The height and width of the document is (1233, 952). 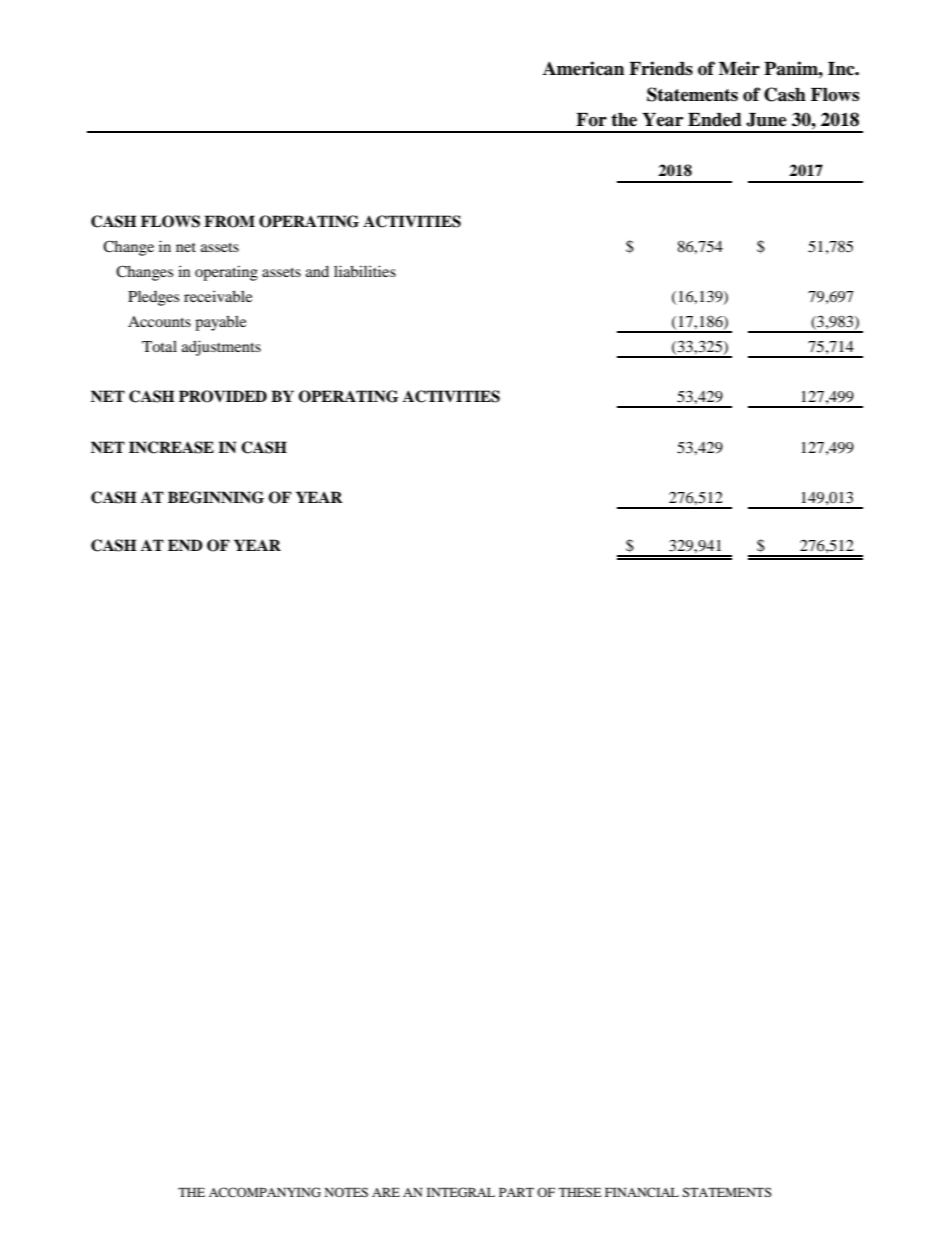 I want to click on FROM, so click(x=229, y=221).
